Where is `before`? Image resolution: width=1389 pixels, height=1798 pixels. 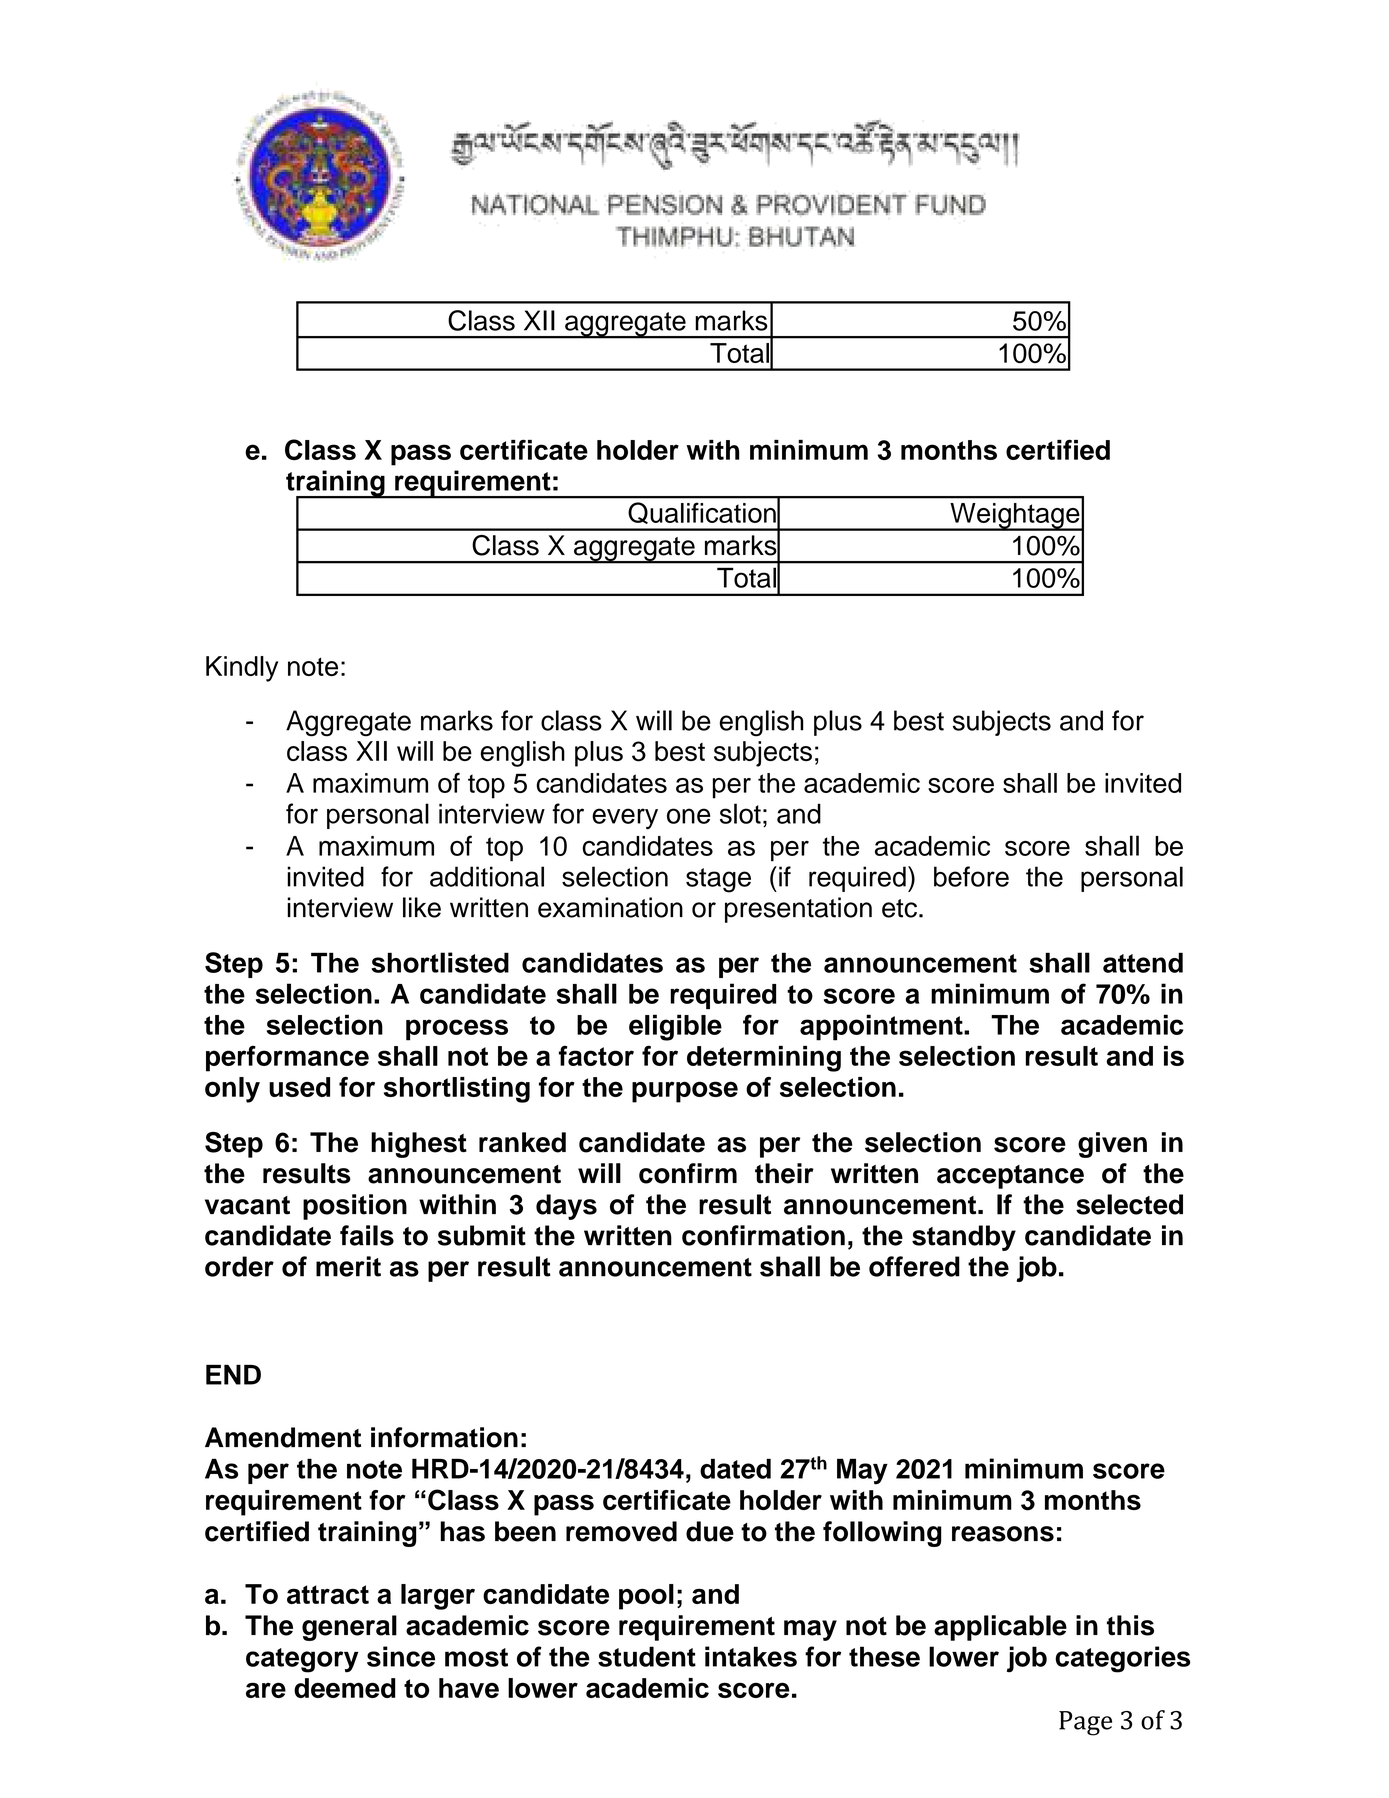
before is located at coordinates (971, 876).
